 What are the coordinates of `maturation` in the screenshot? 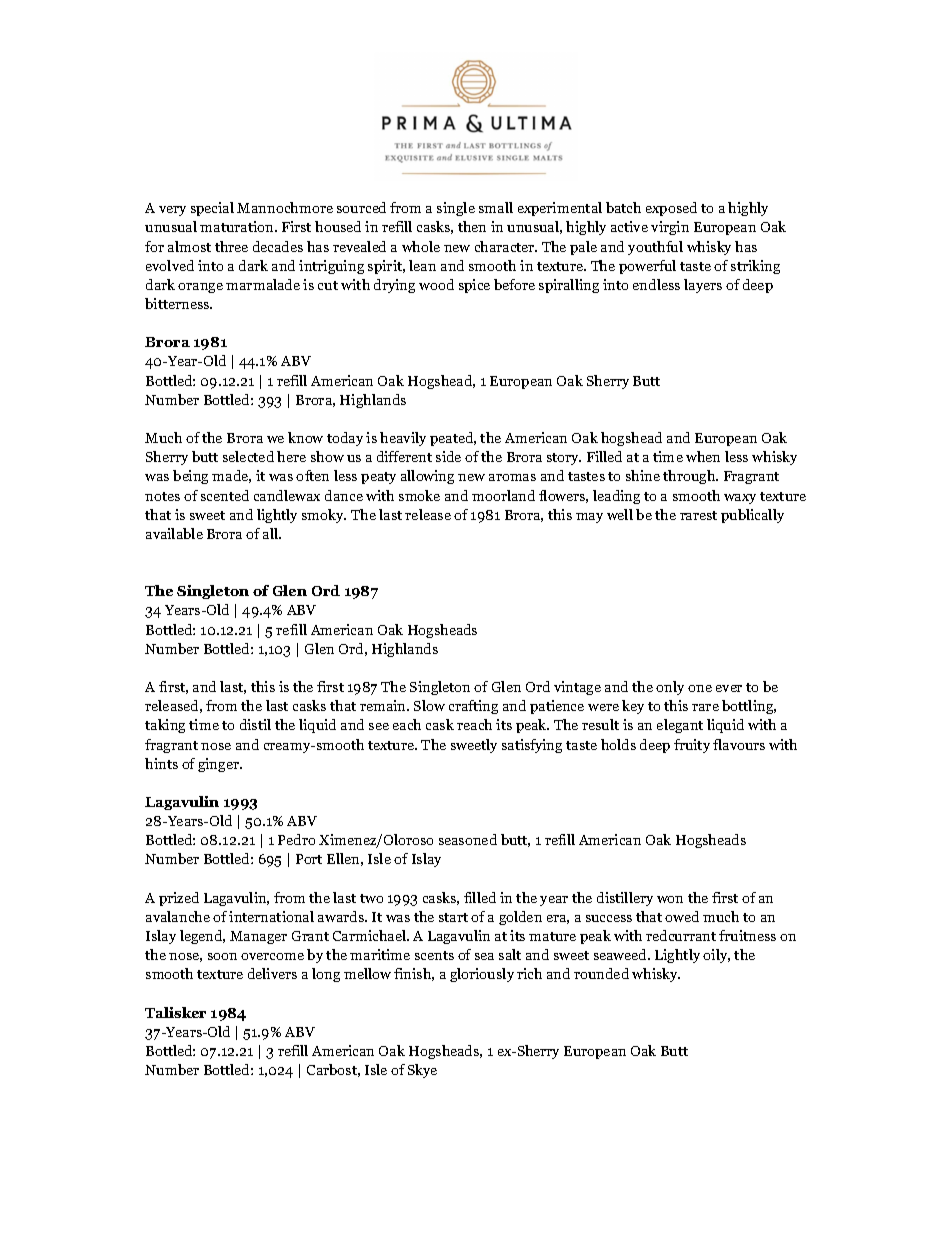 It's located at (238, 226).
